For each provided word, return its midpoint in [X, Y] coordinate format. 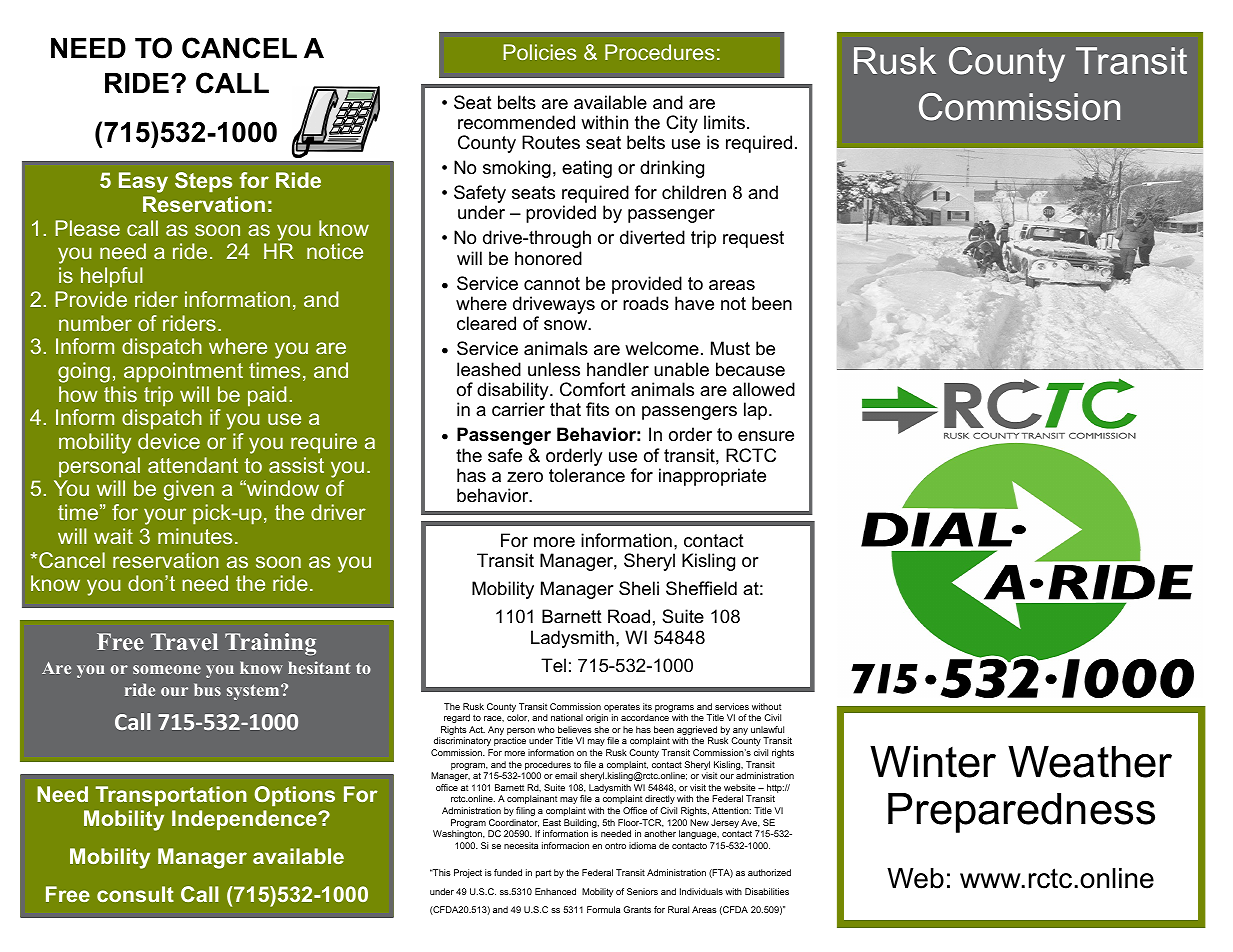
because [750, 369]
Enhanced [555, 891]
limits [724, 122]
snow [567, 325]
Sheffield [701, 588]
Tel [553, 665]
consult [135, 894]
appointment [183, 372]
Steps [203, 182]
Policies [539, 52]
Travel [184, 641]
